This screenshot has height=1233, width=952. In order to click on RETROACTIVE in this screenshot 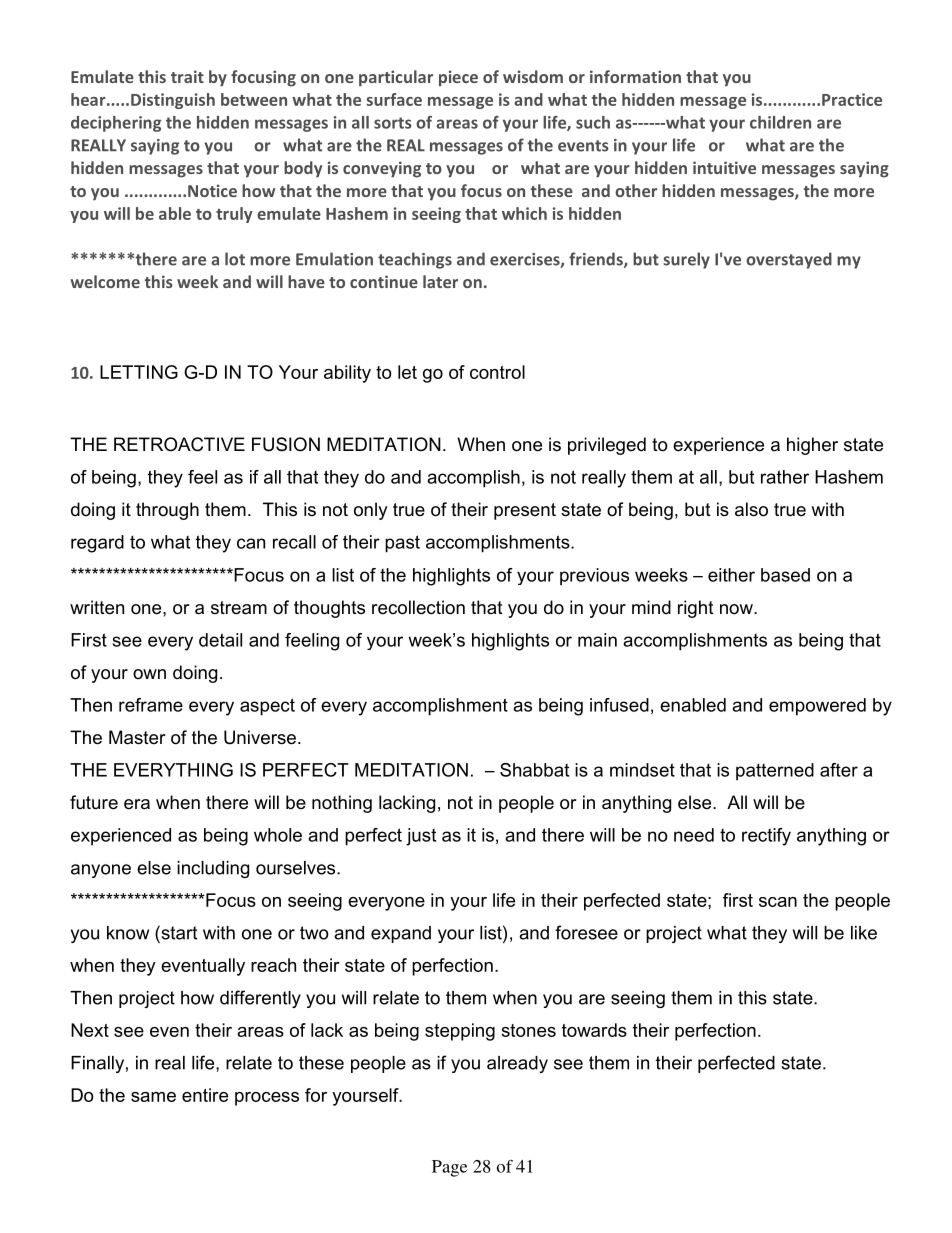, I will do `click(179, 444)`.
